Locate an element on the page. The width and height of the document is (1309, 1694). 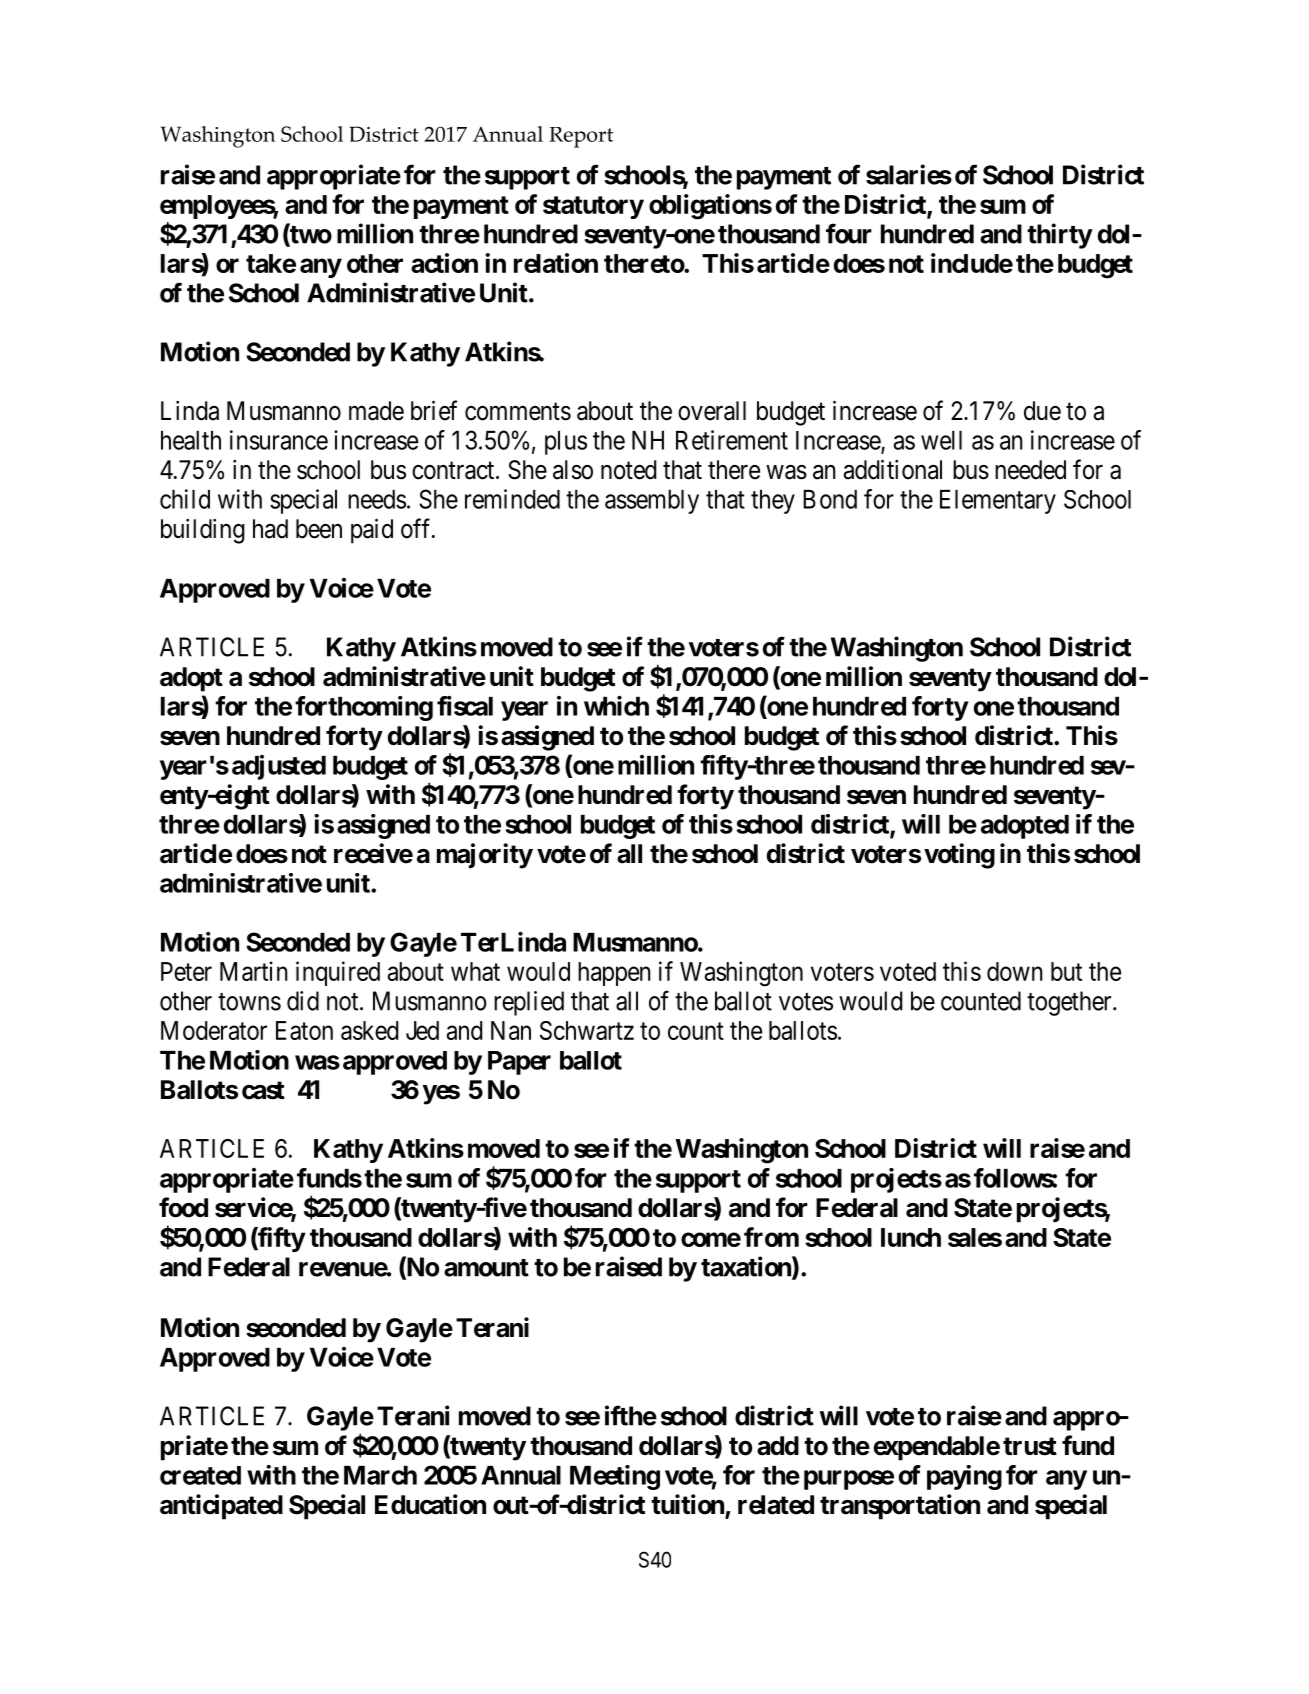
adjusted is located at coordinates (279, 767).
